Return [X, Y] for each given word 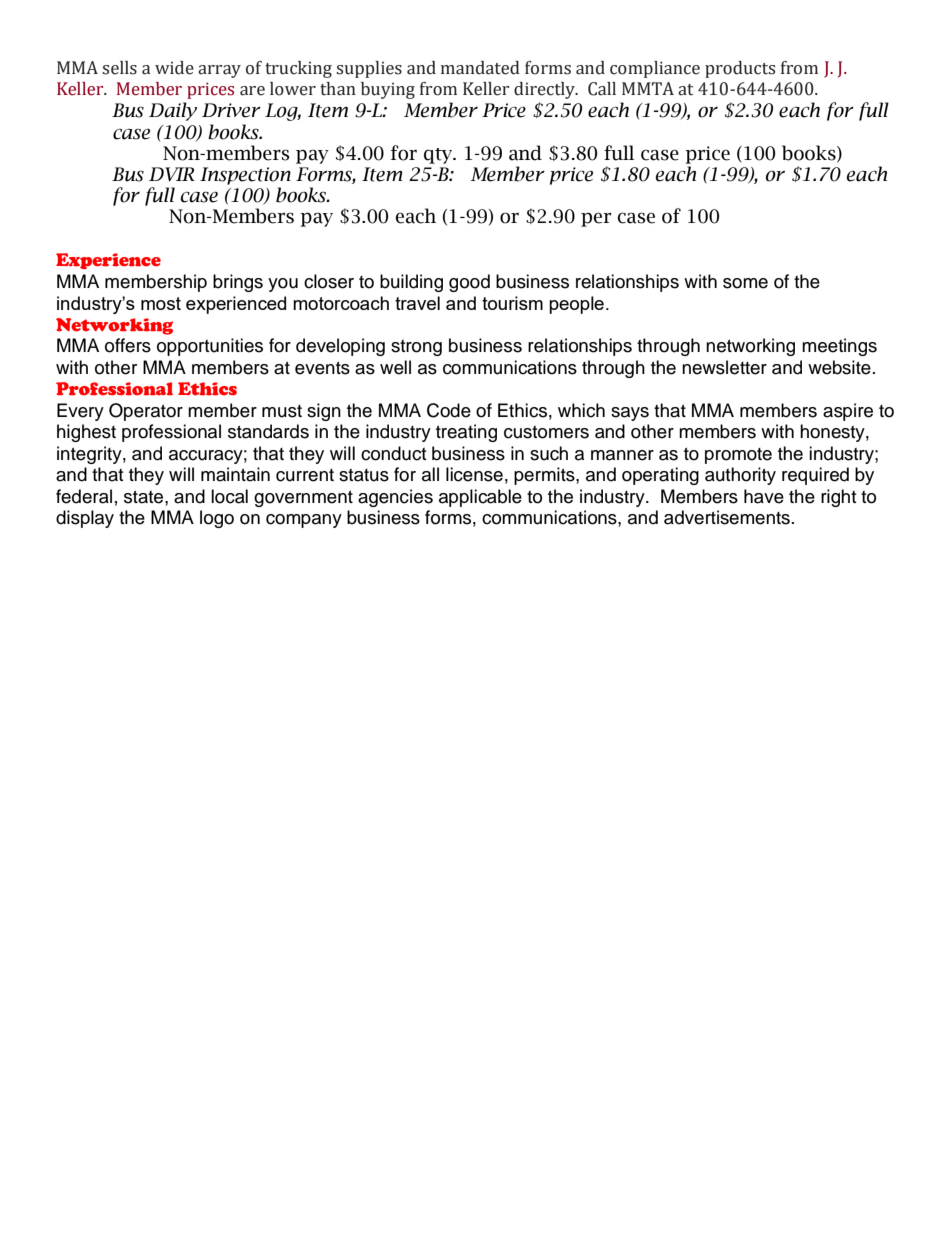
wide [174, 68]
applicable [480, 498]
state [145, 497]
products [740, 69]
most [161, 303]
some [745, 283]
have [764, 496]
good [469, 283]
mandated [480, 68]
